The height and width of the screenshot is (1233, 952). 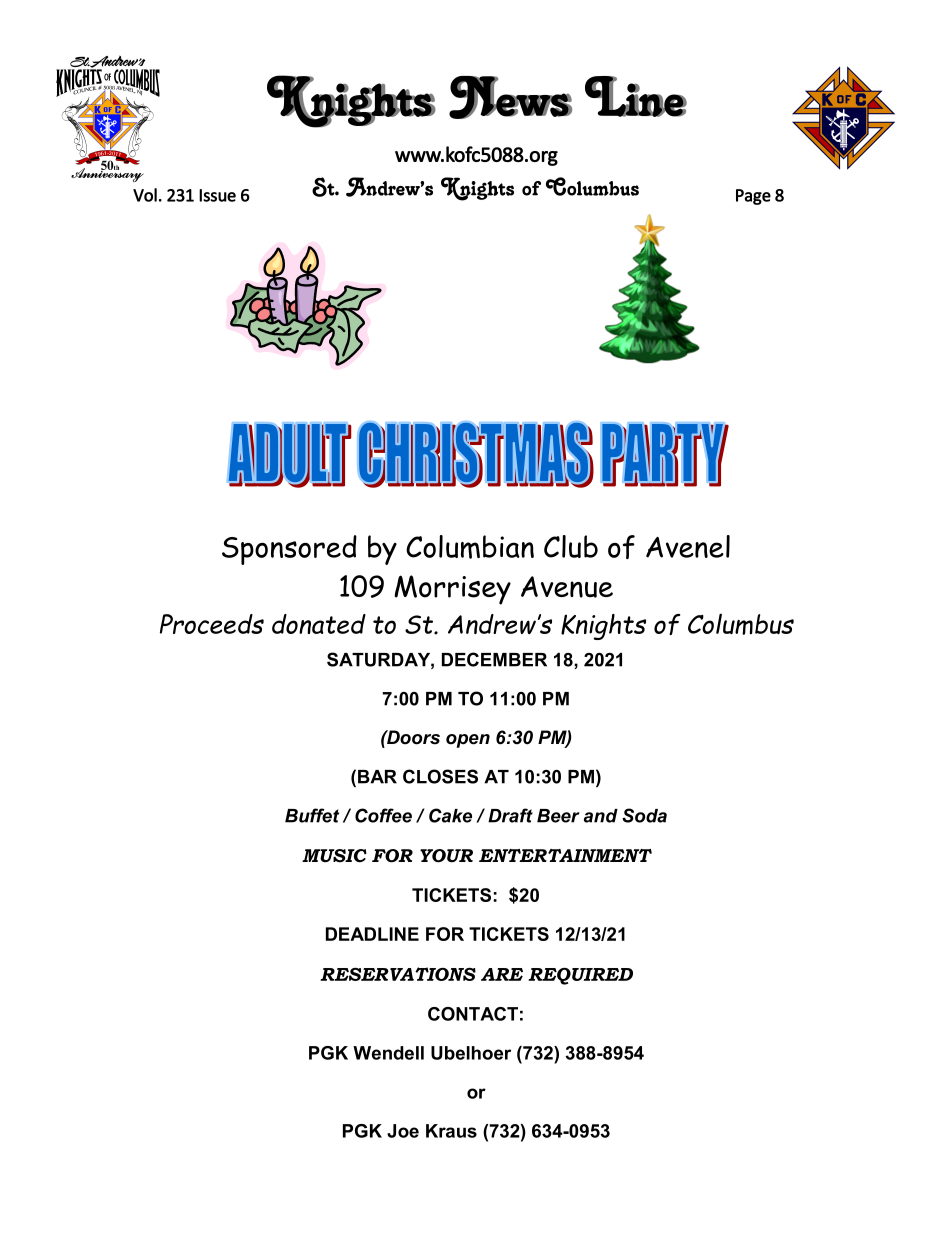 What do you see at coordinates (217, 195) in the screenshot?
I see `Issue` at bounding box center [217, 195].
